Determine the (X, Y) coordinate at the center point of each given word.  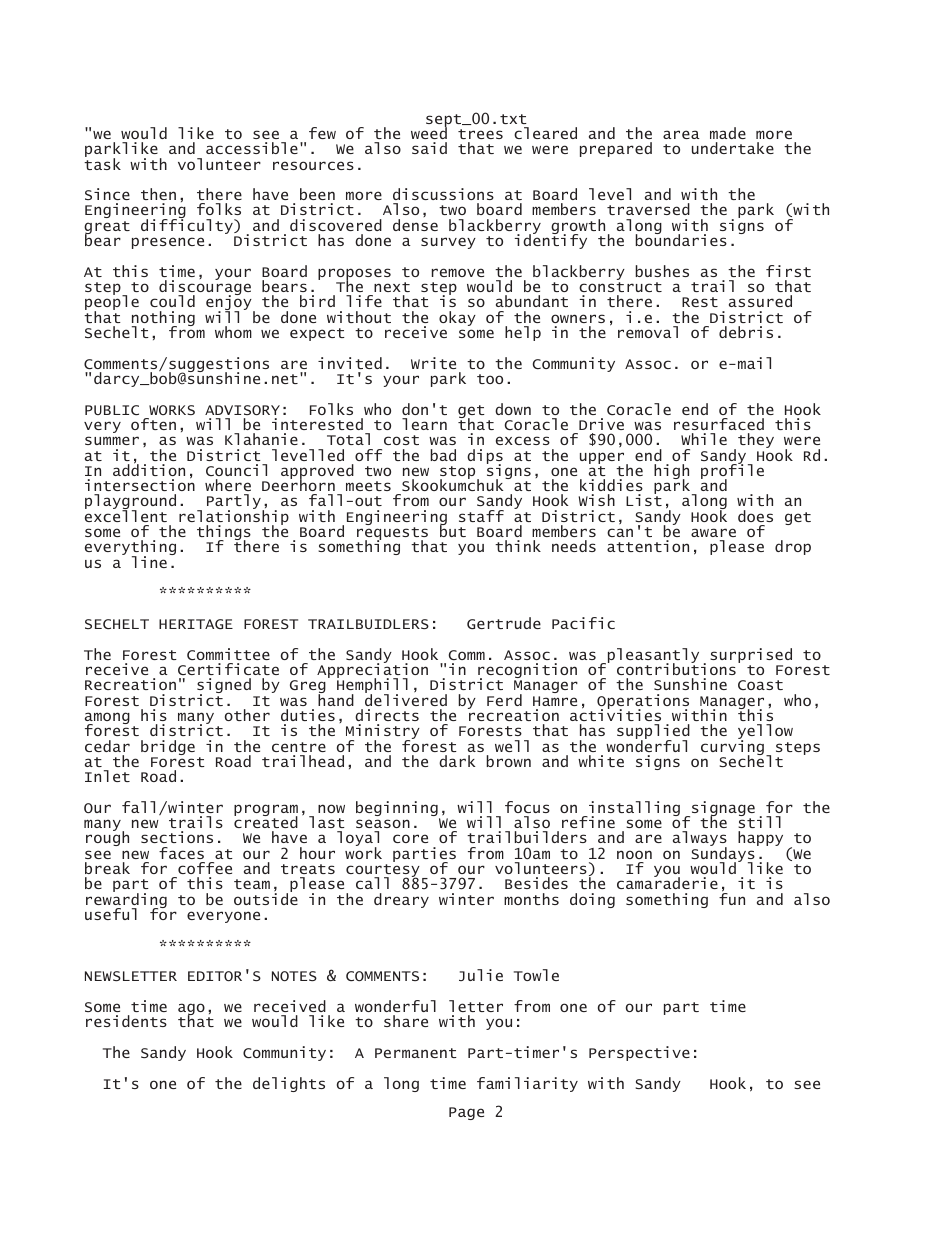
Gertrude (504, 623)
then (158, 194)
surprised (751, 657)
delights (289, 1084)
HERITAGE (196, 624)
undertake (733, 148)
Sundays (723, 855)
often (153, 424)
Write (433, 363)
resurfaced (719, 424)
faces (181, 853)
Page (466, 1113)
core (410, 838)
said (429, 148)
